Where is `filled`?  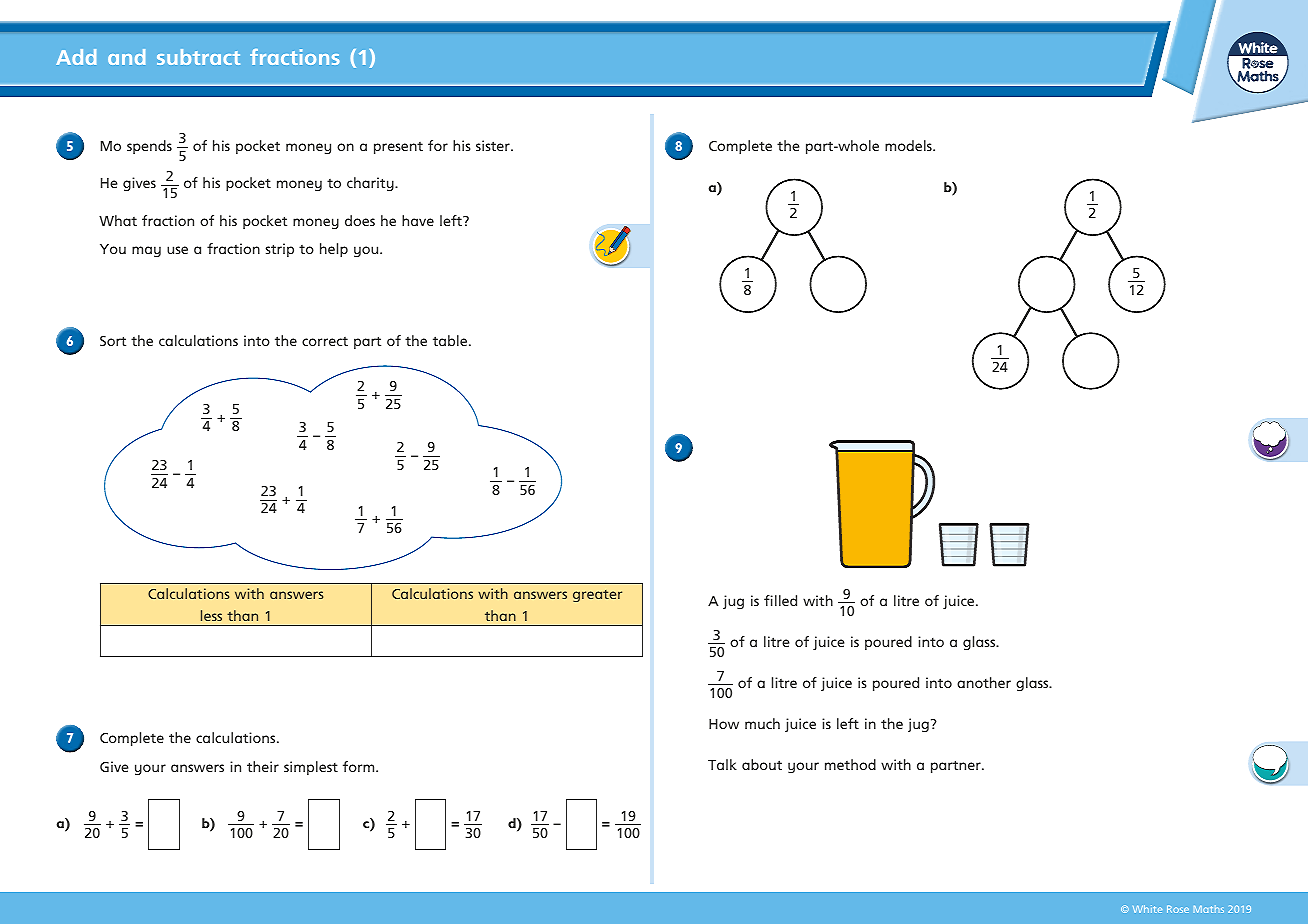
filled is located at coordinates (780, 600).
